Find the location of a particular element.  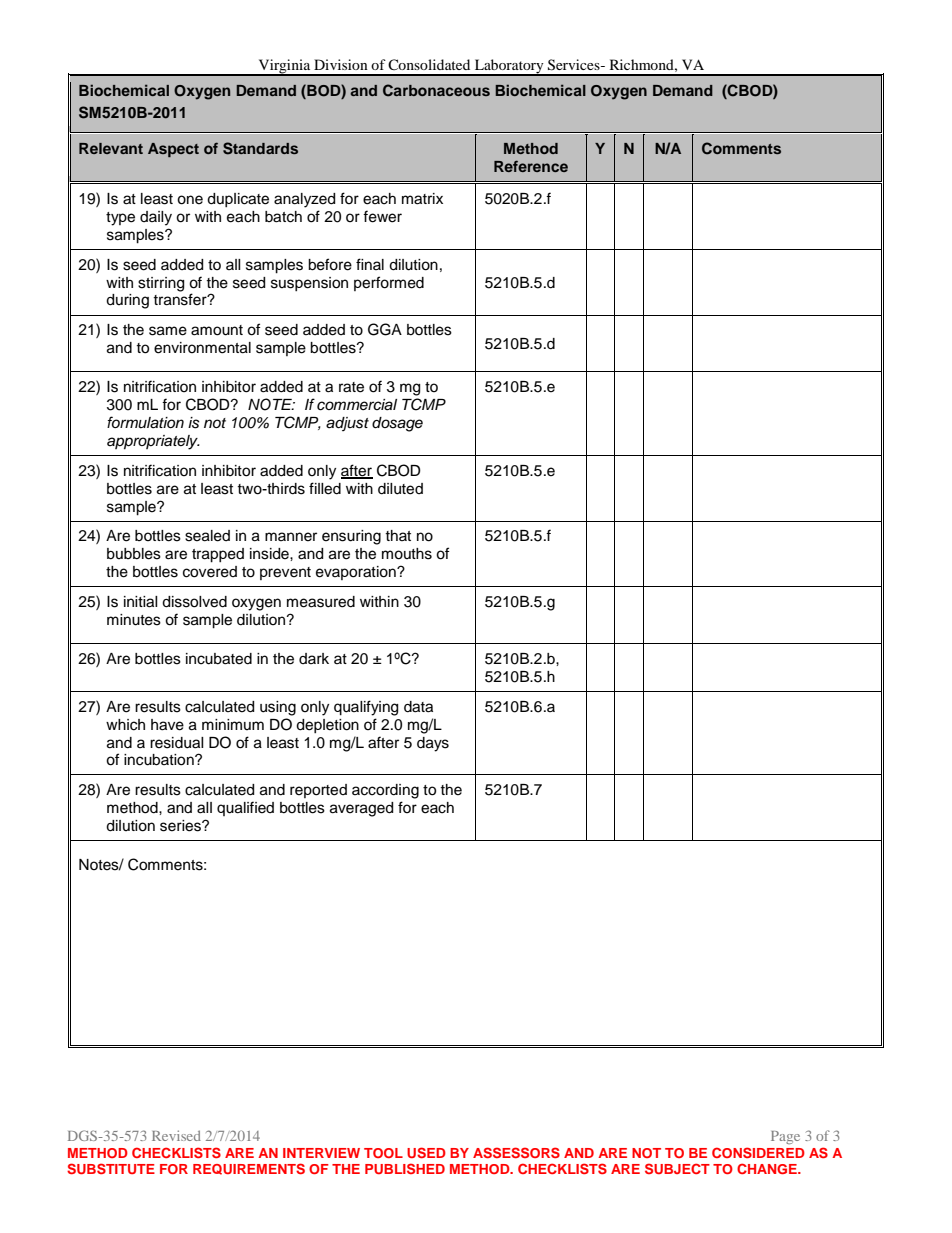

mouths is located at coordinates (407, 554).
